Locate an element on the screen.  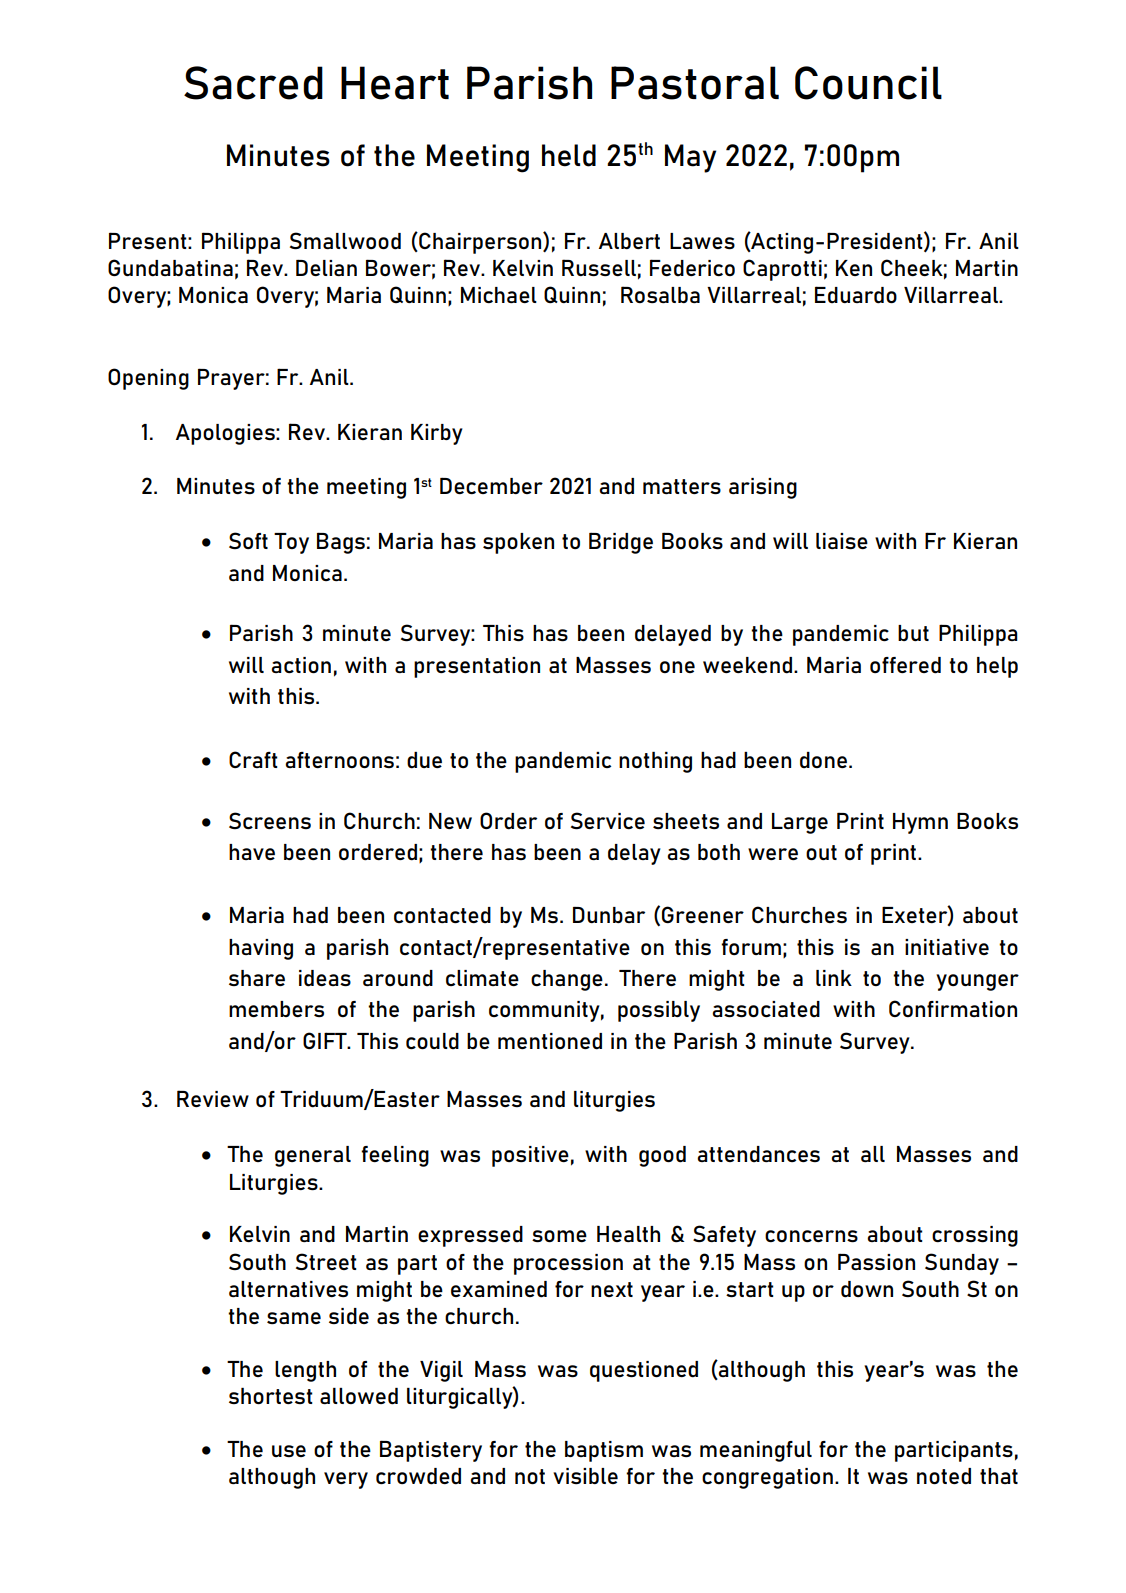
Craft is located at coordinates (253, 759).
